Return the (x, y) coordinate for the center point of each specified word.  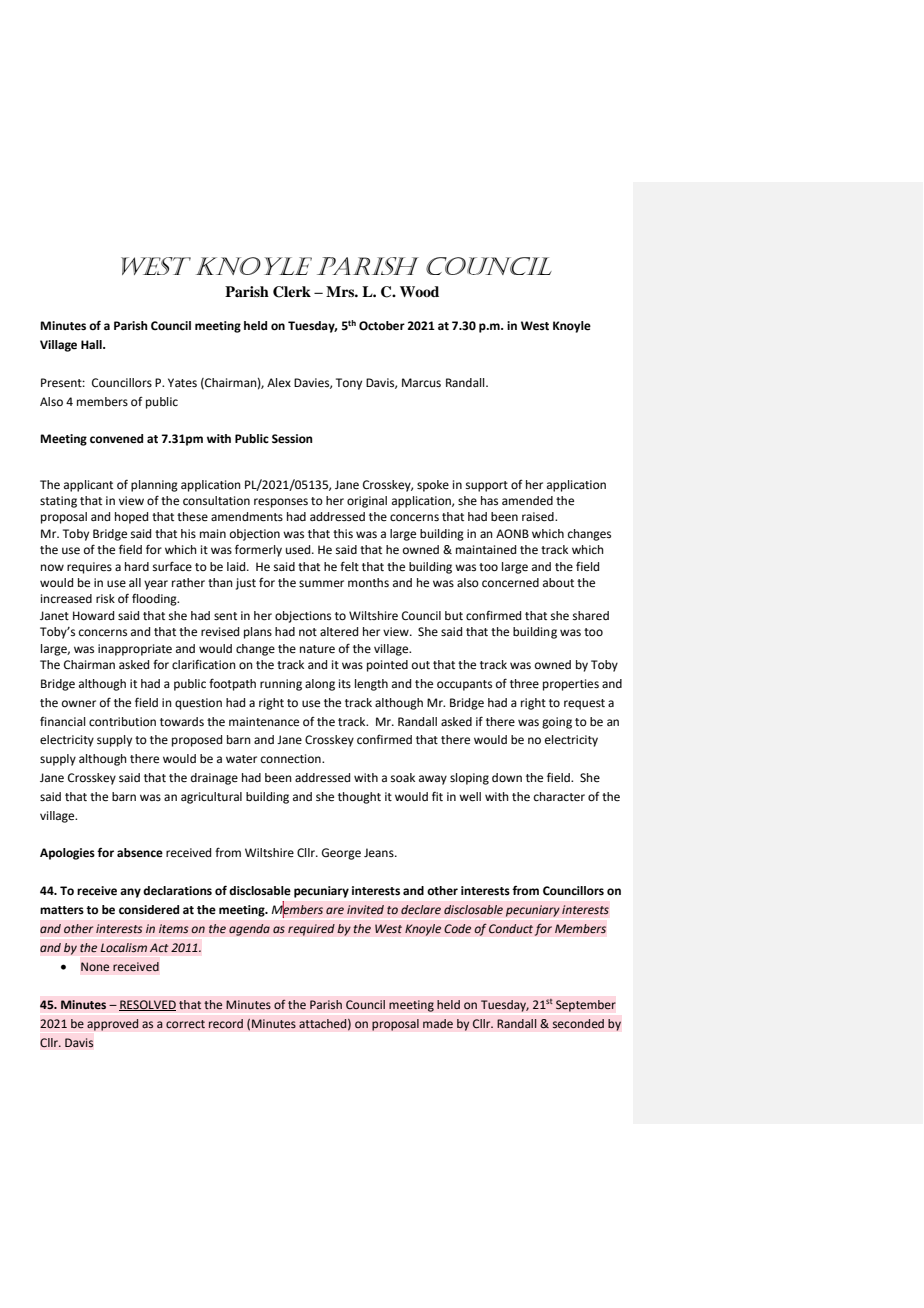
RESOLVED (147, 1005)
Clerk (292, 292)
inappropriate (135, 650)
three (524, 684)
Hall (92, 344)
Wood (419, 291)
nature (317, 649)
